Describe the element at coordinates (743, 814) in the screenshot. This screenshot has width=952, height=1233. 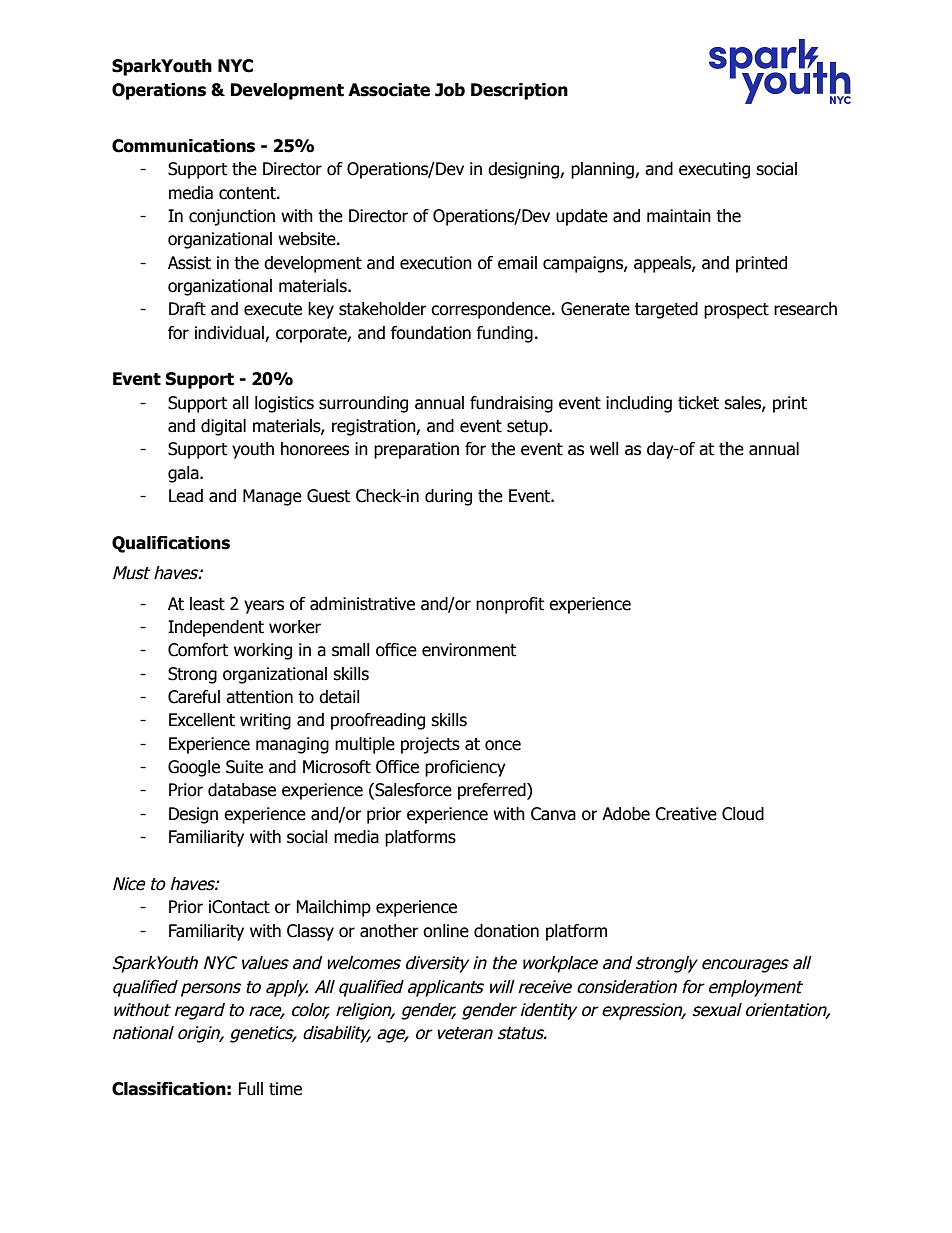
I see `Cloud` at that location.
